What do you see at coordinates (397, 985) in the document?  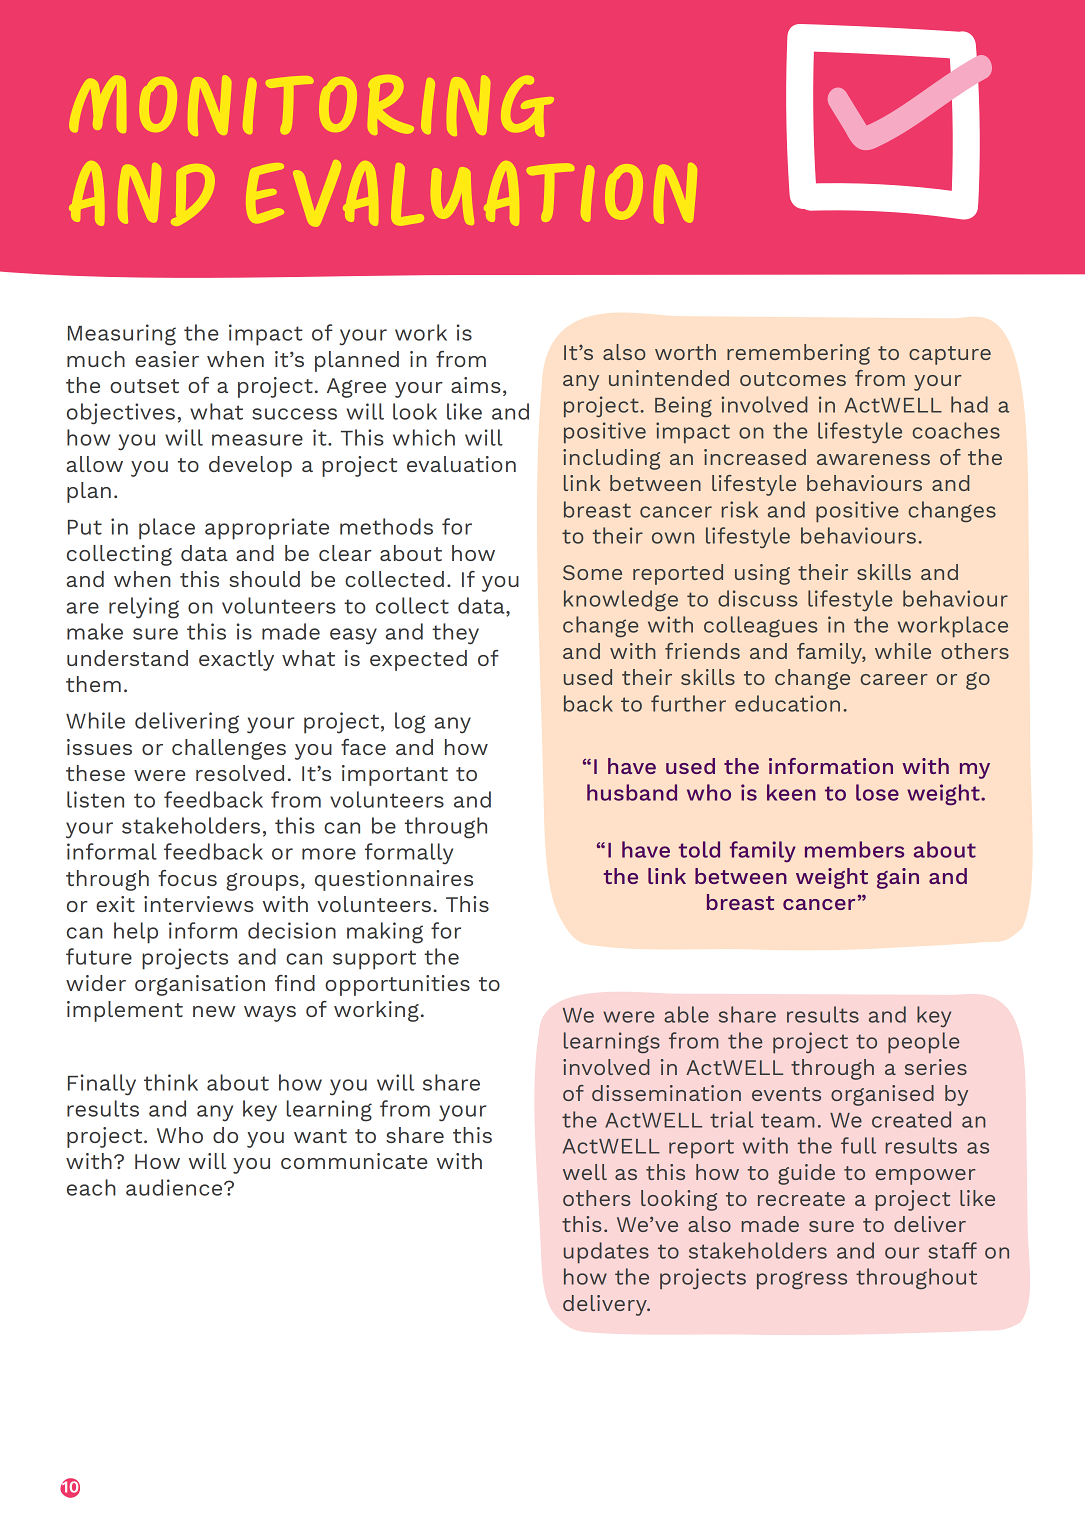 I see `opportunities` at bounding box center [397, 985].
